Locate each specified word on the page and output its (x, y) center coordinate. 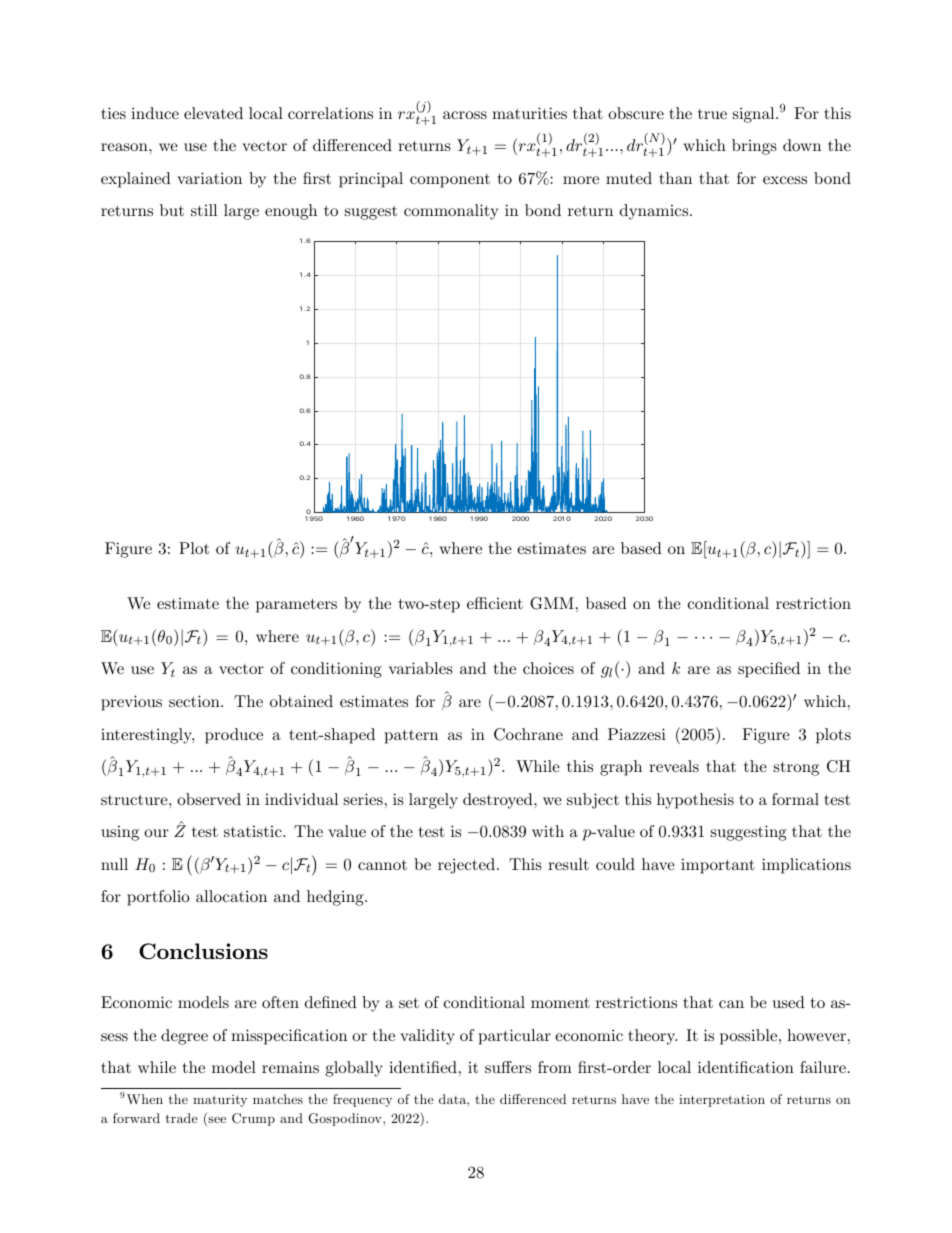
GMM (552, 603)
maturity (220, 1101)
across (465, 115)
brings (754, 147)
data (453, 1099)
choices (548, 668)
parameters (296, 605)
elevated (213, 113)
